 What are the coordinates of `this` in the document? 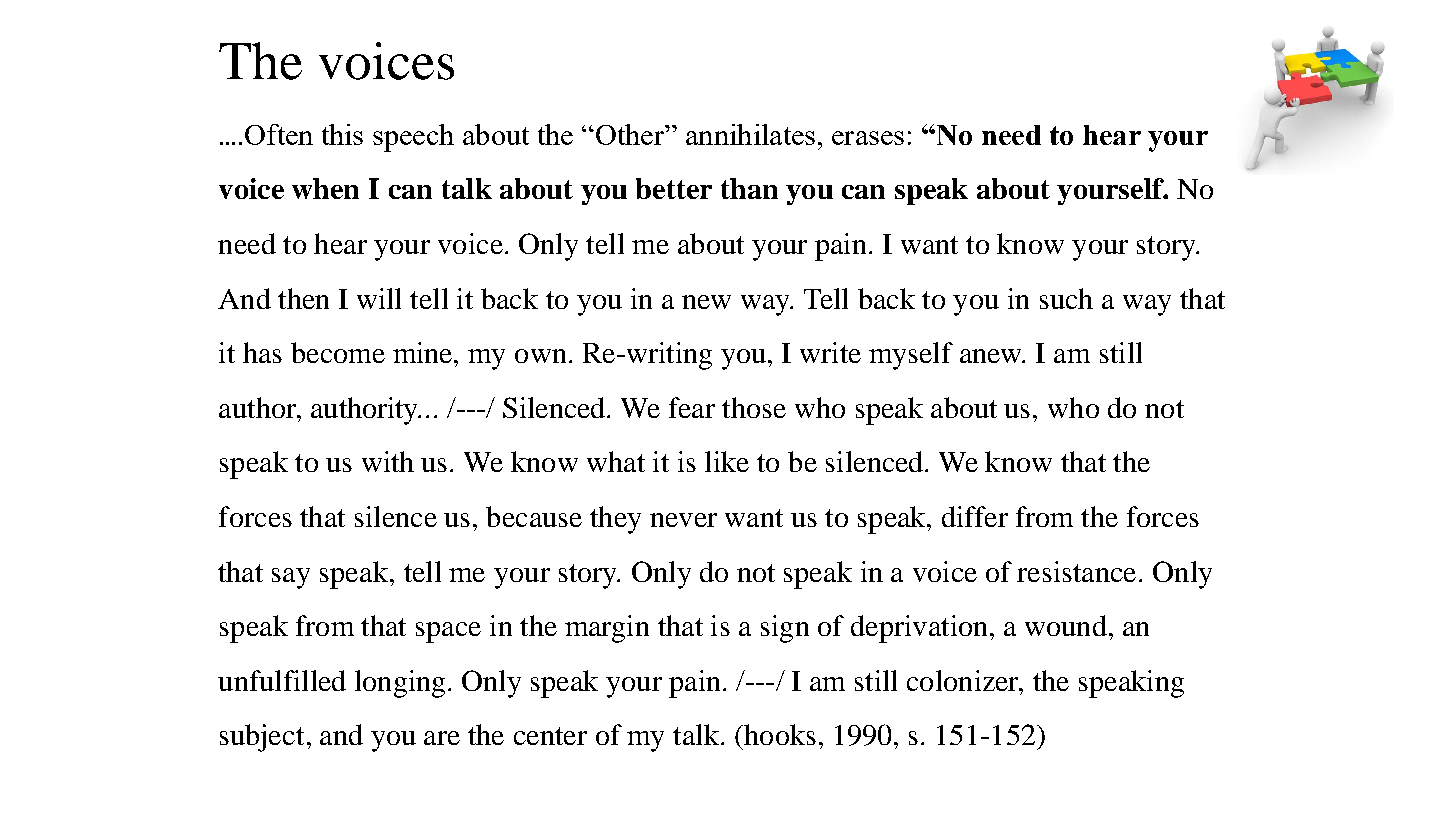 It's located at (342, 134).
